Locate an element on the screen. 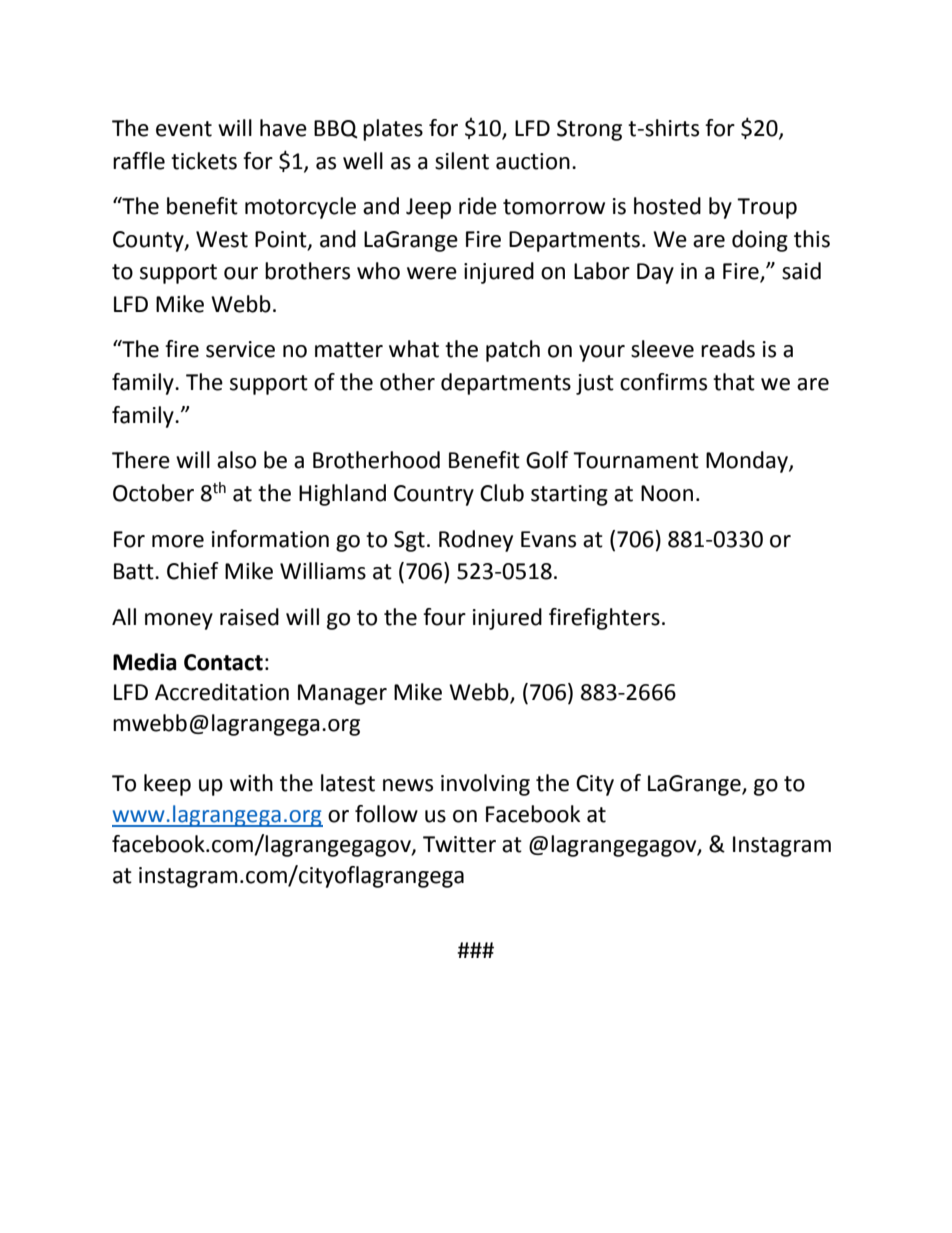 This screenshot has height=1233, width=952. money is located at coordinates (179, 621).
